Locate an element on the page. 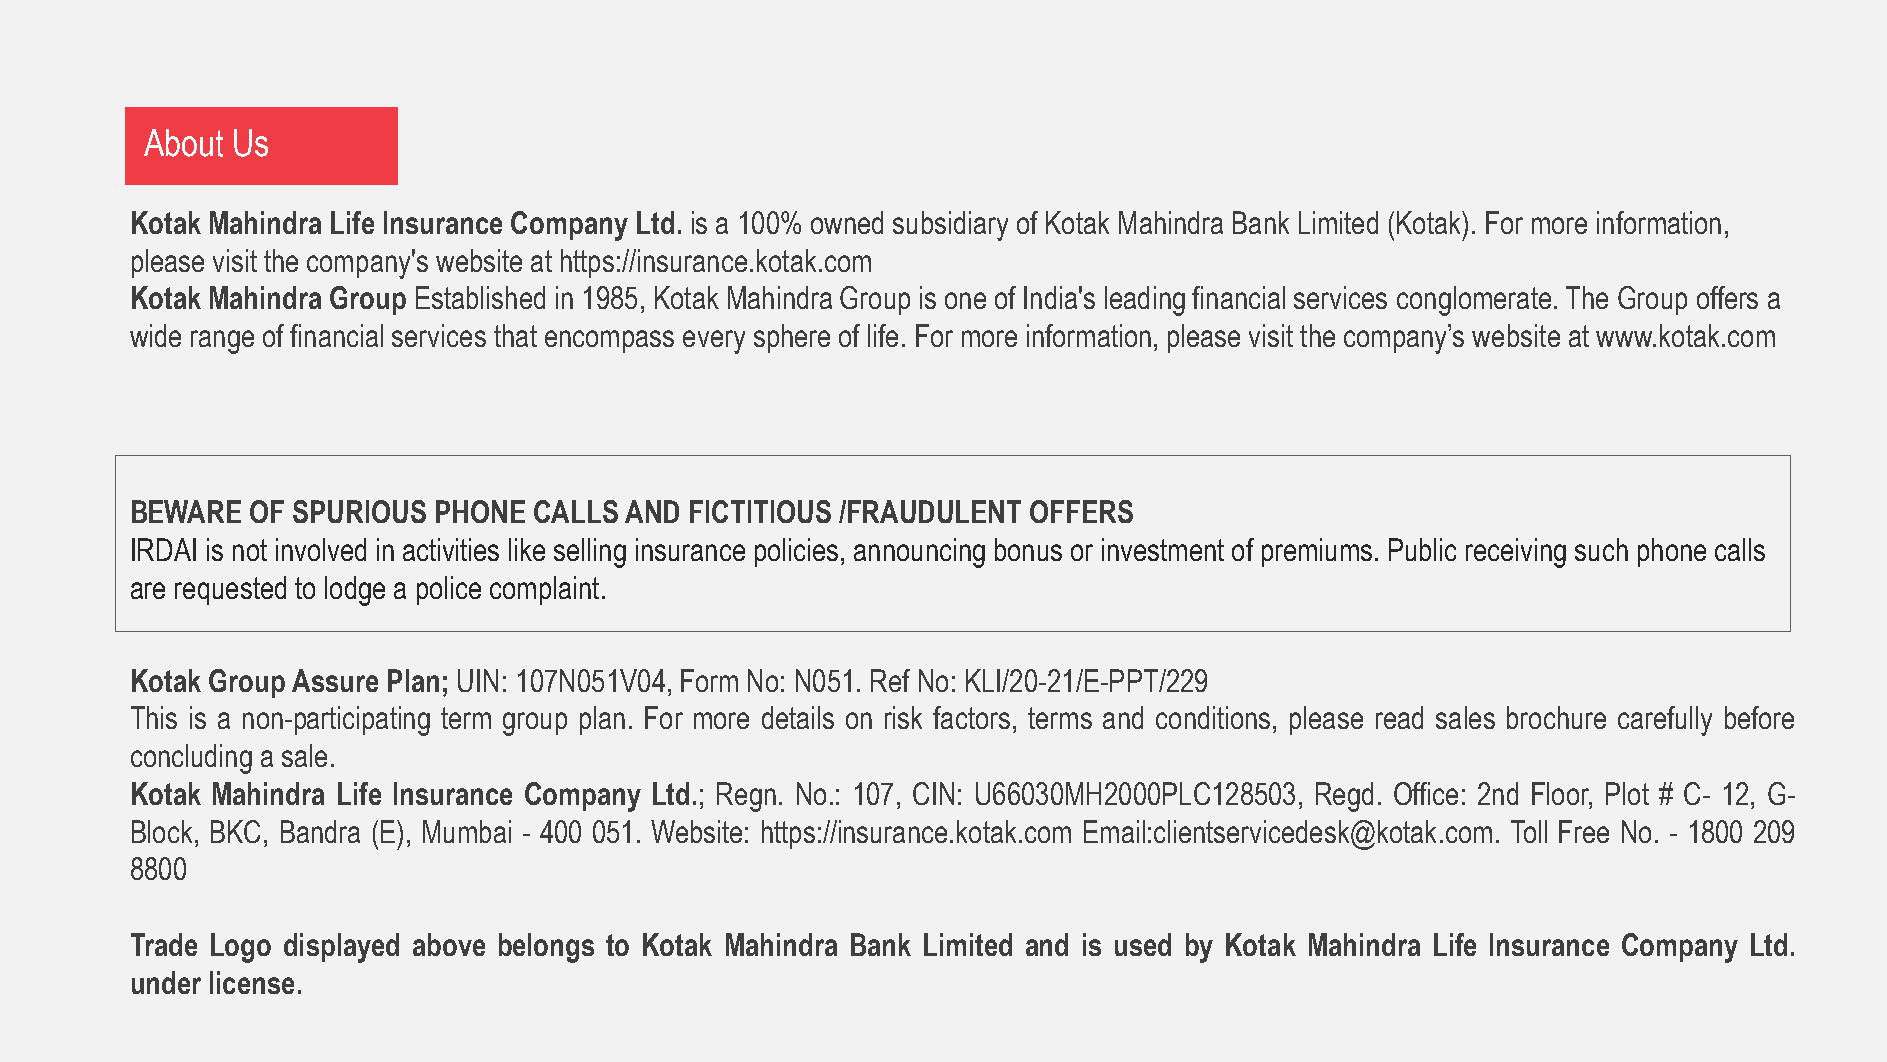 The width and height of the document is (1887, 1062). About is located at coordinates (183, 143).
